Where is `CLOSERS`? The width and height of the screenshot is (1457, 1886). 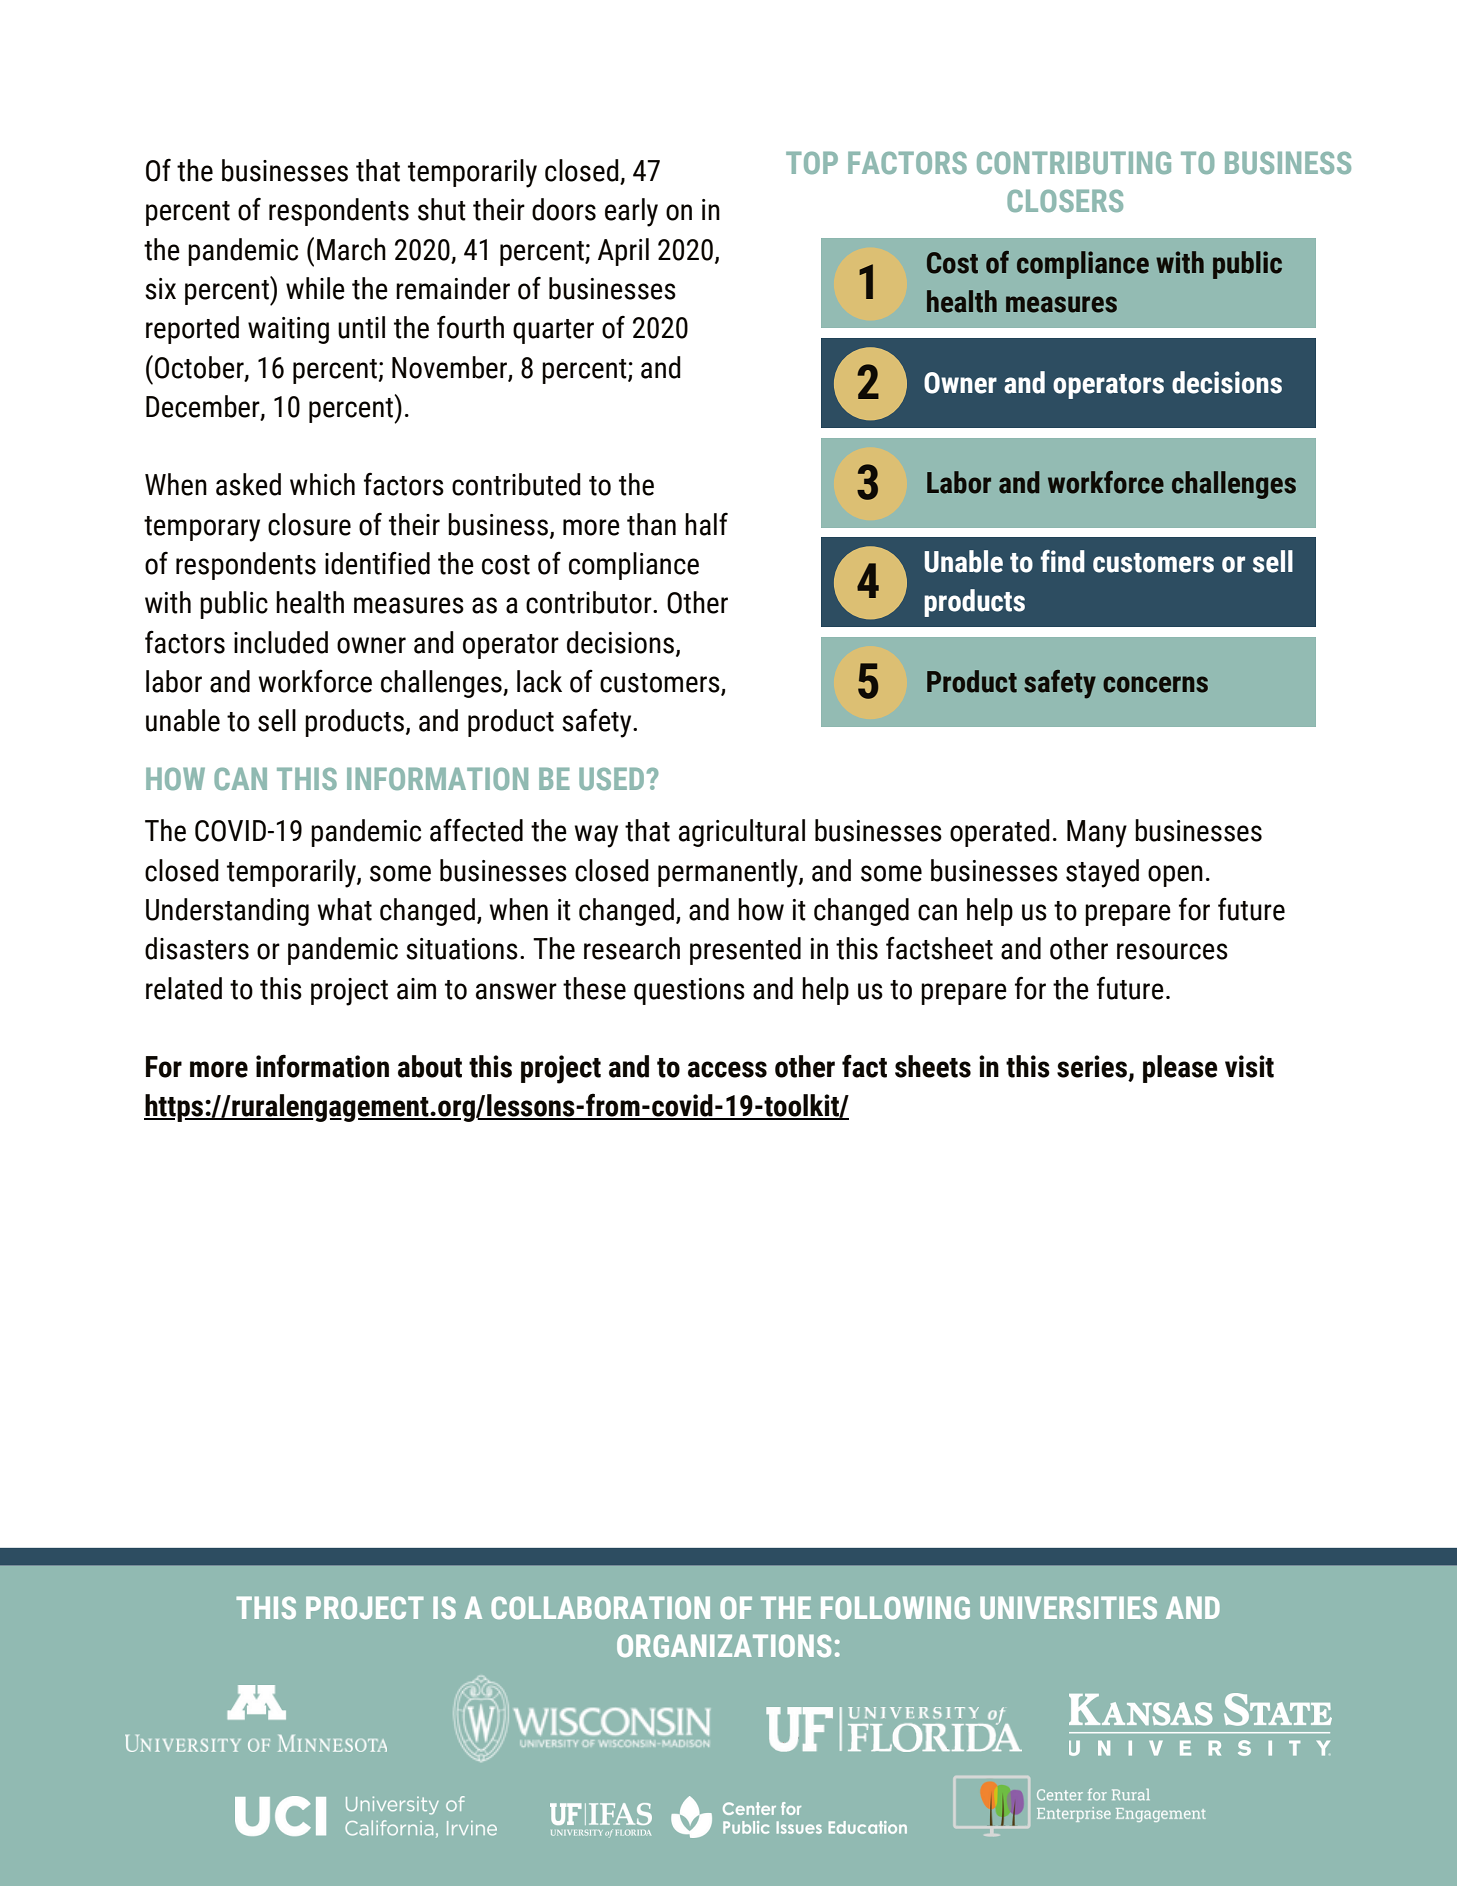 CLOSERS is located at coordinates (1065, 200).
